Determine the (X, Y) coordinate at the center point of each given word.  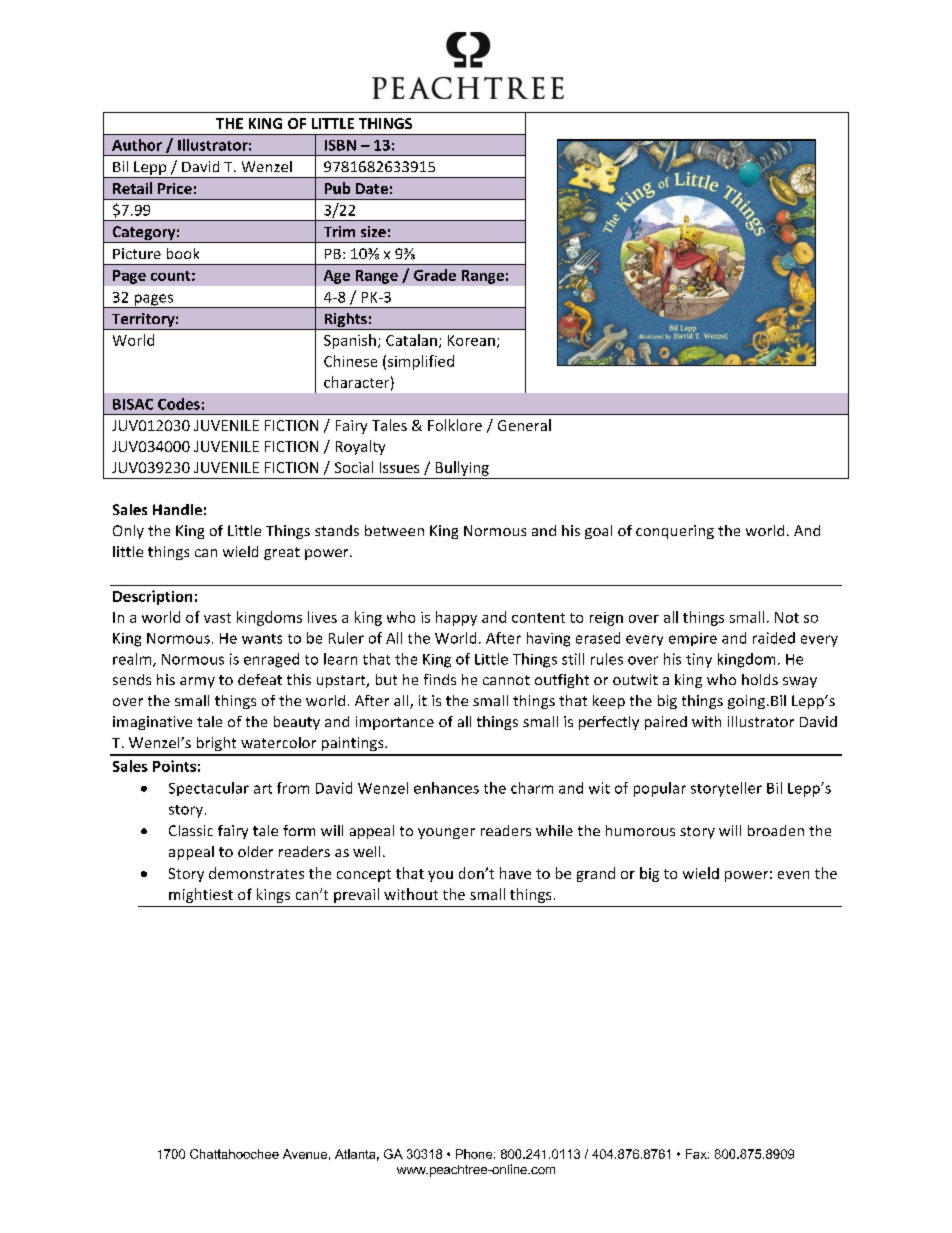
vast (217, 618)
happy (456, 618)
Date (372, 188)
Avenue (305, 1154)
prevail (356, 895)
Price (175, 188)
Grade (435, 275)
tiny (699, 660)
